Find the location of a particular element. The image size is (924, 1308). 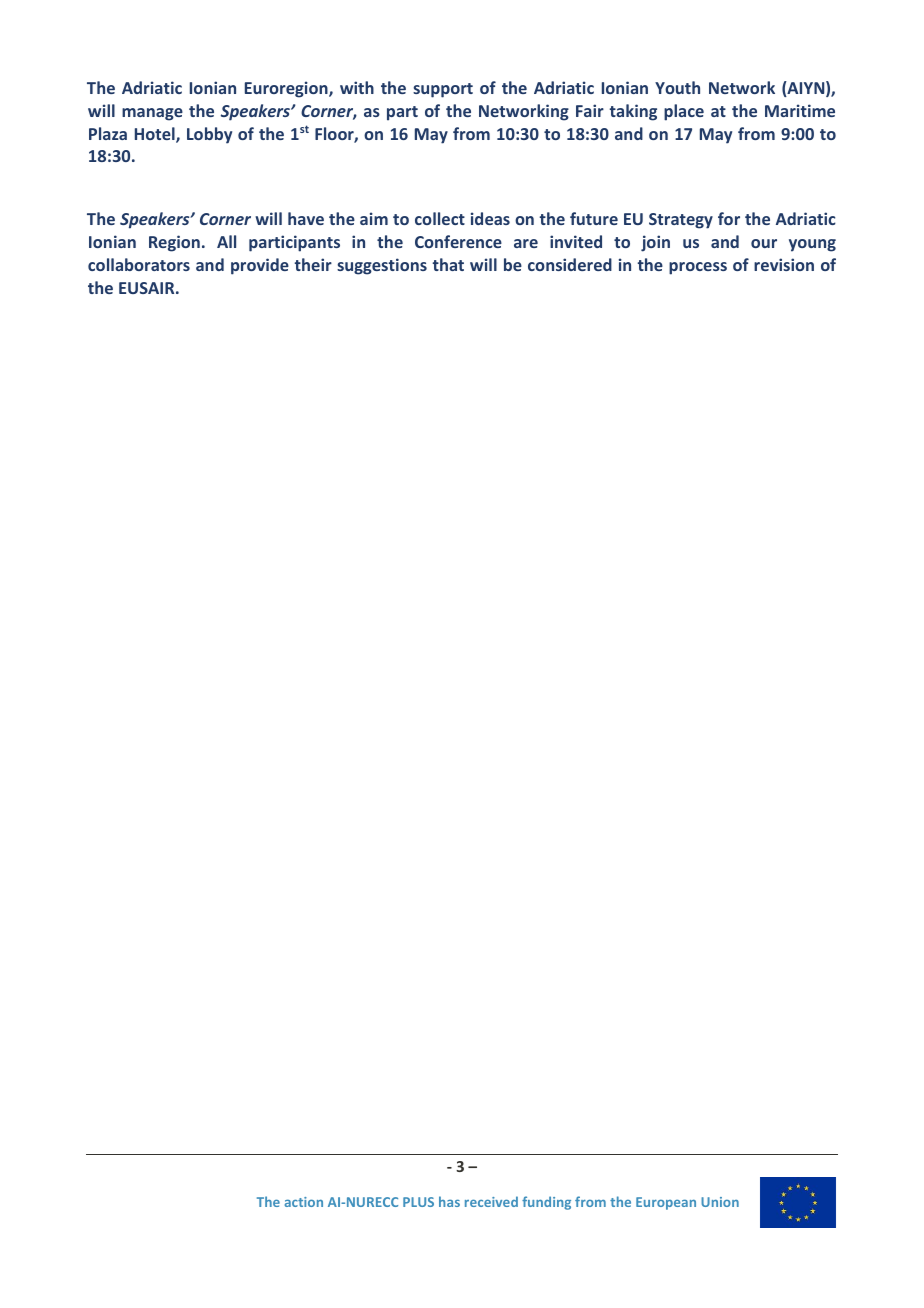

that is located at coordinates (448, 264).
